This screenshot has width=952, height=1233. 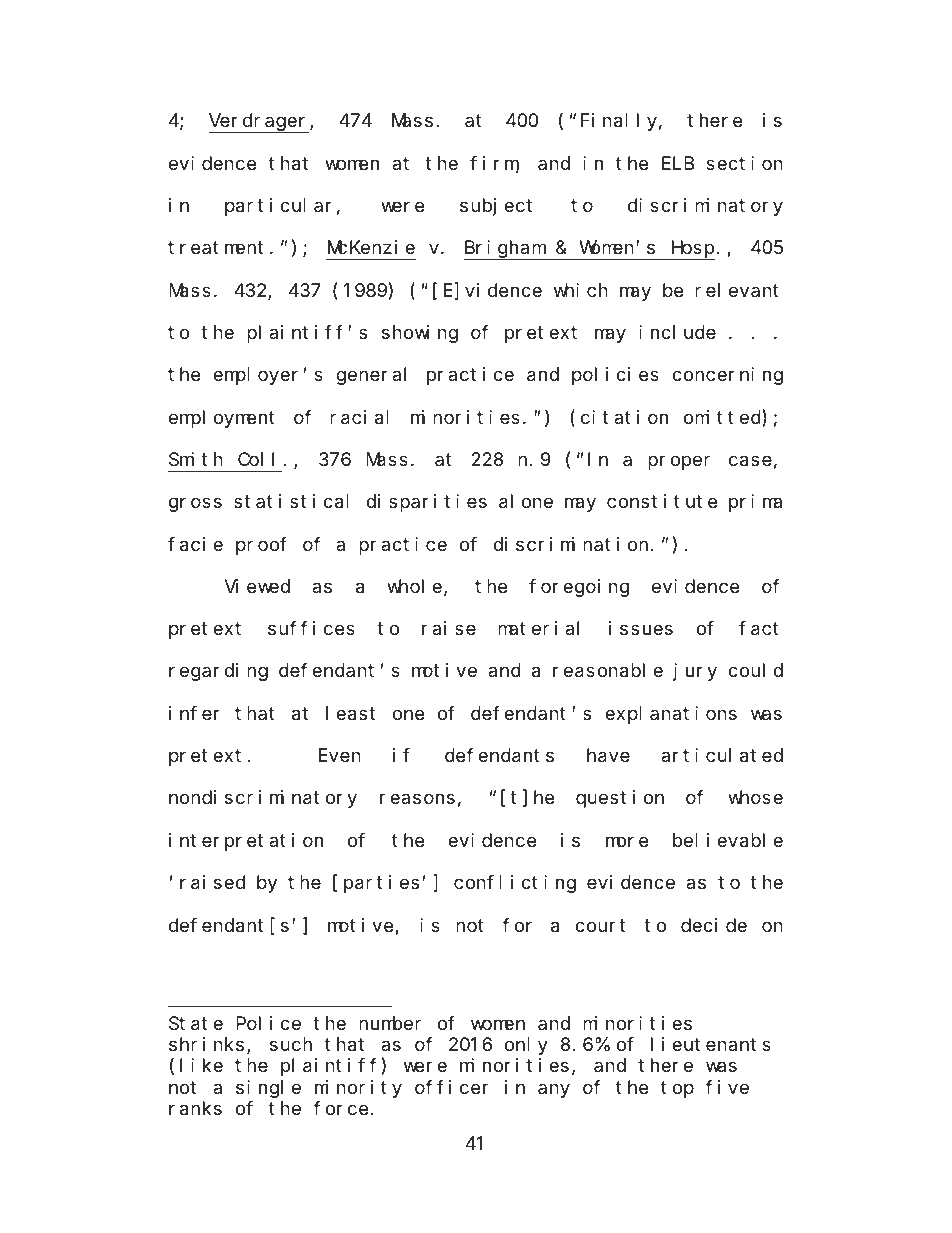 I want to click on foregoing, so click(x=579, y=588).
